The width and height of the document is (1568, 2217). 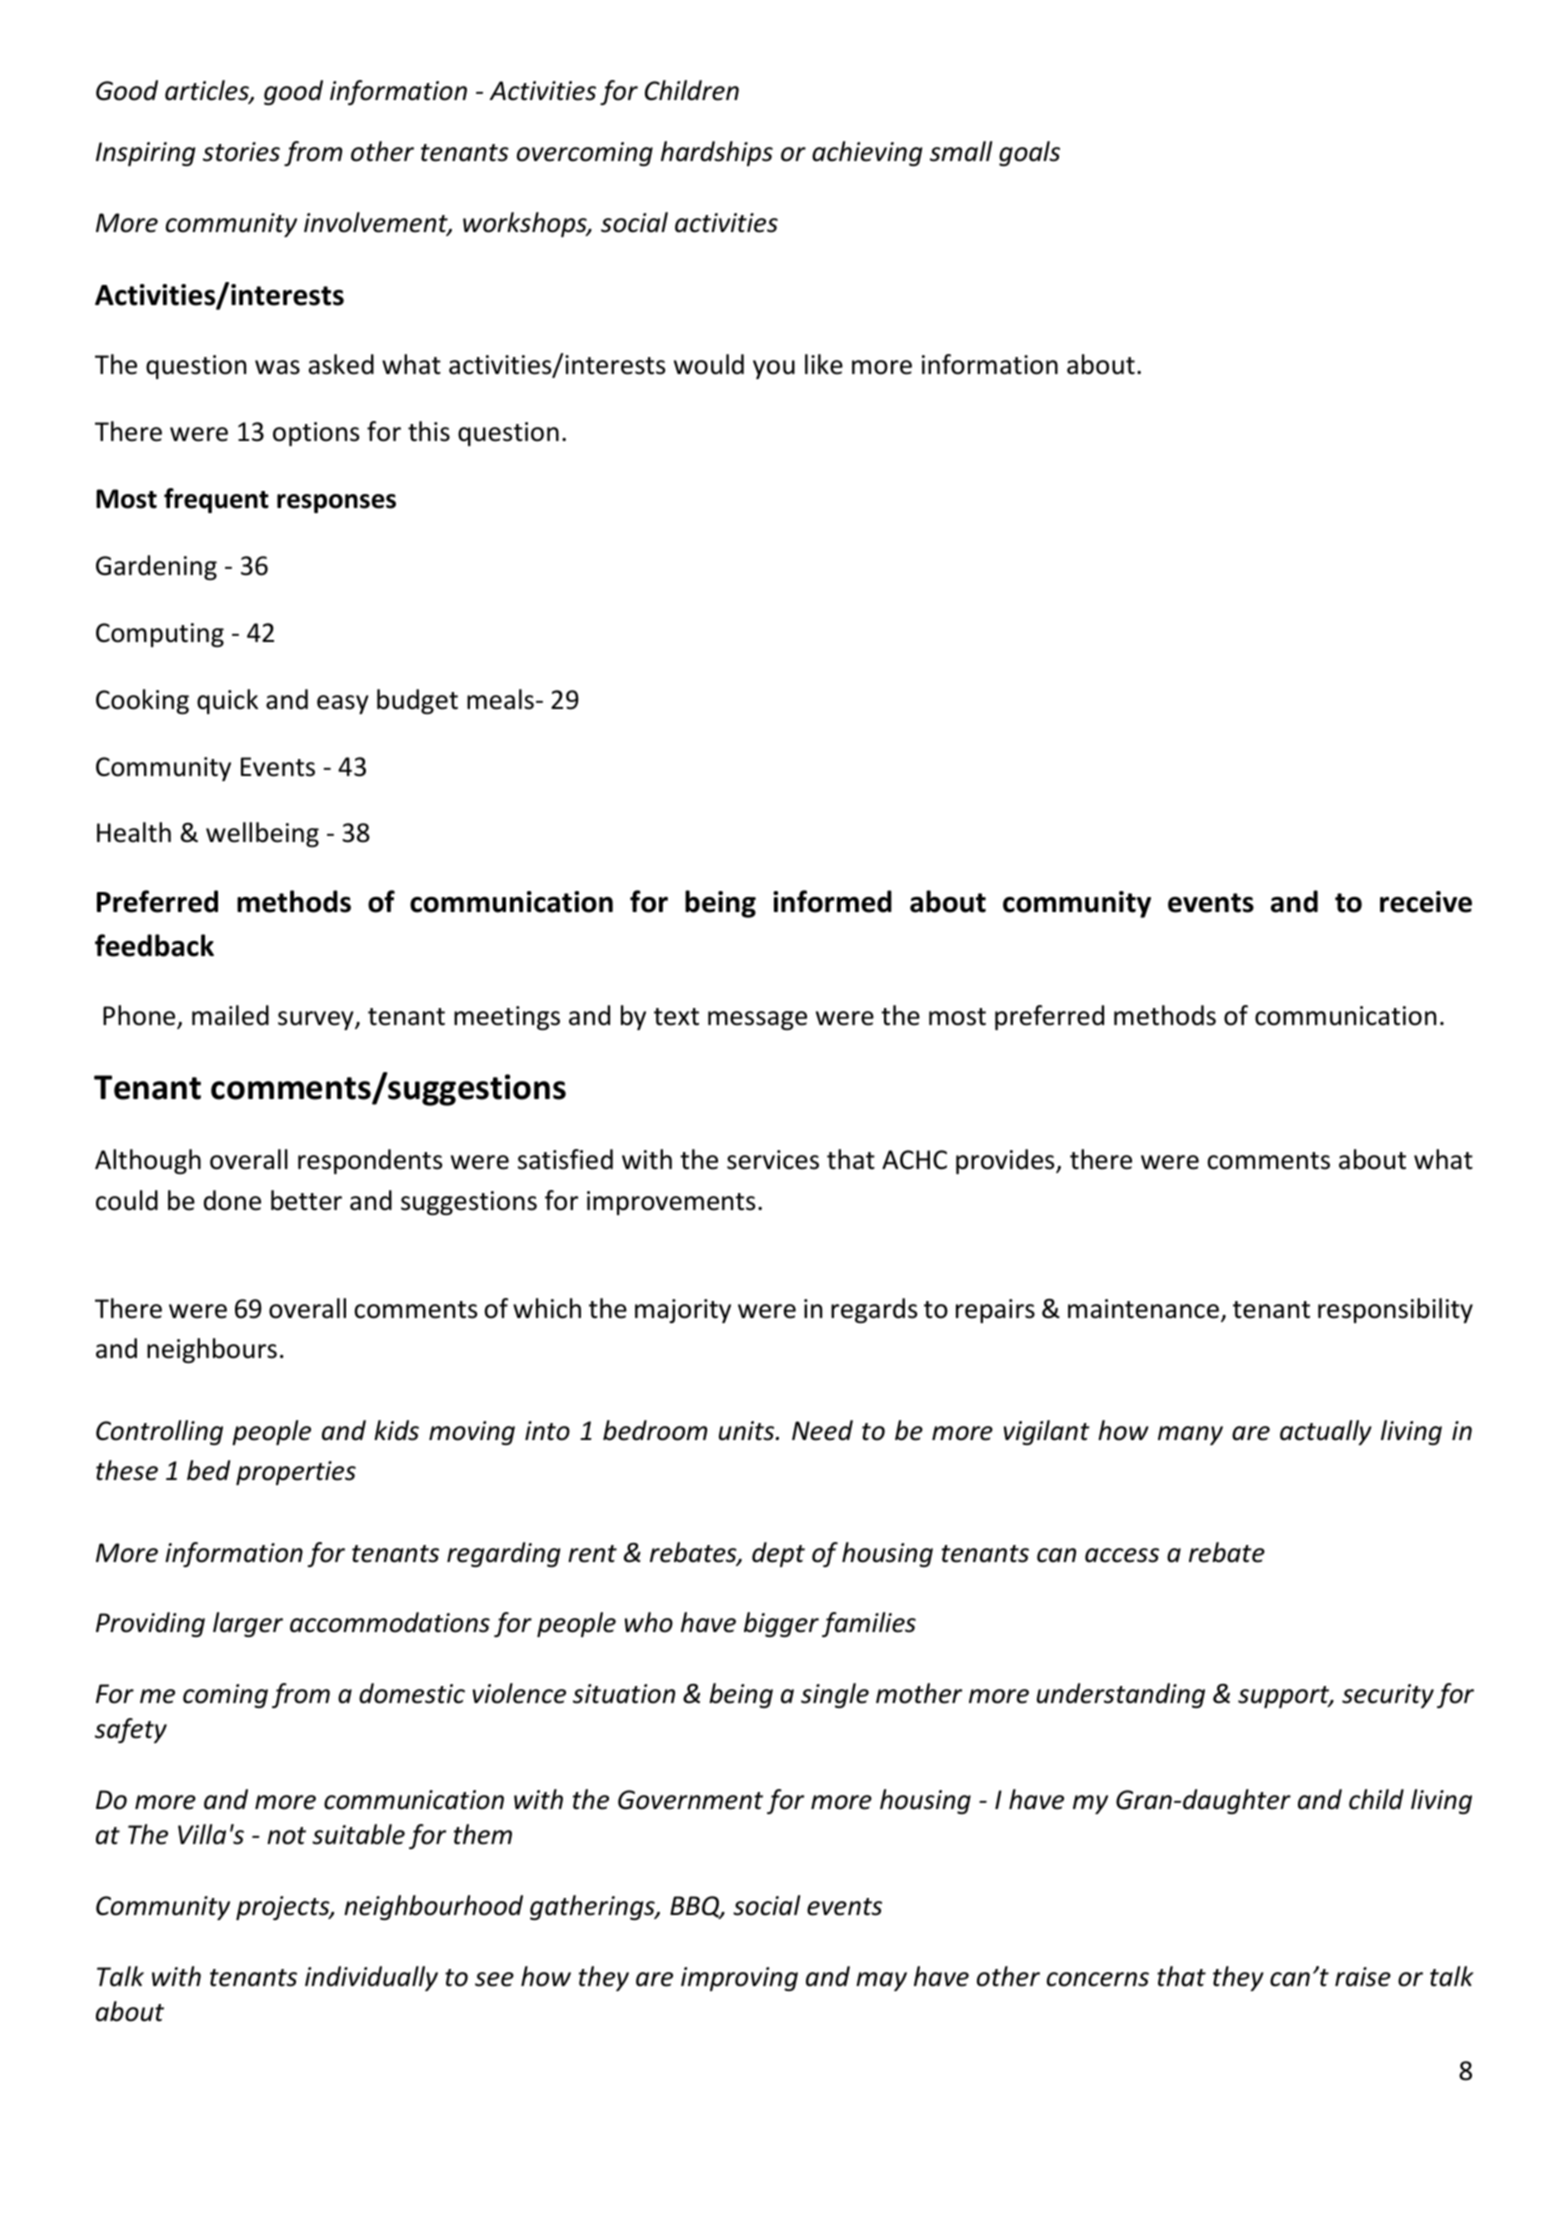 What do you see at coordinates (296, 1473) in the document?
I see `properties` at bounding box center [296, 1473].
